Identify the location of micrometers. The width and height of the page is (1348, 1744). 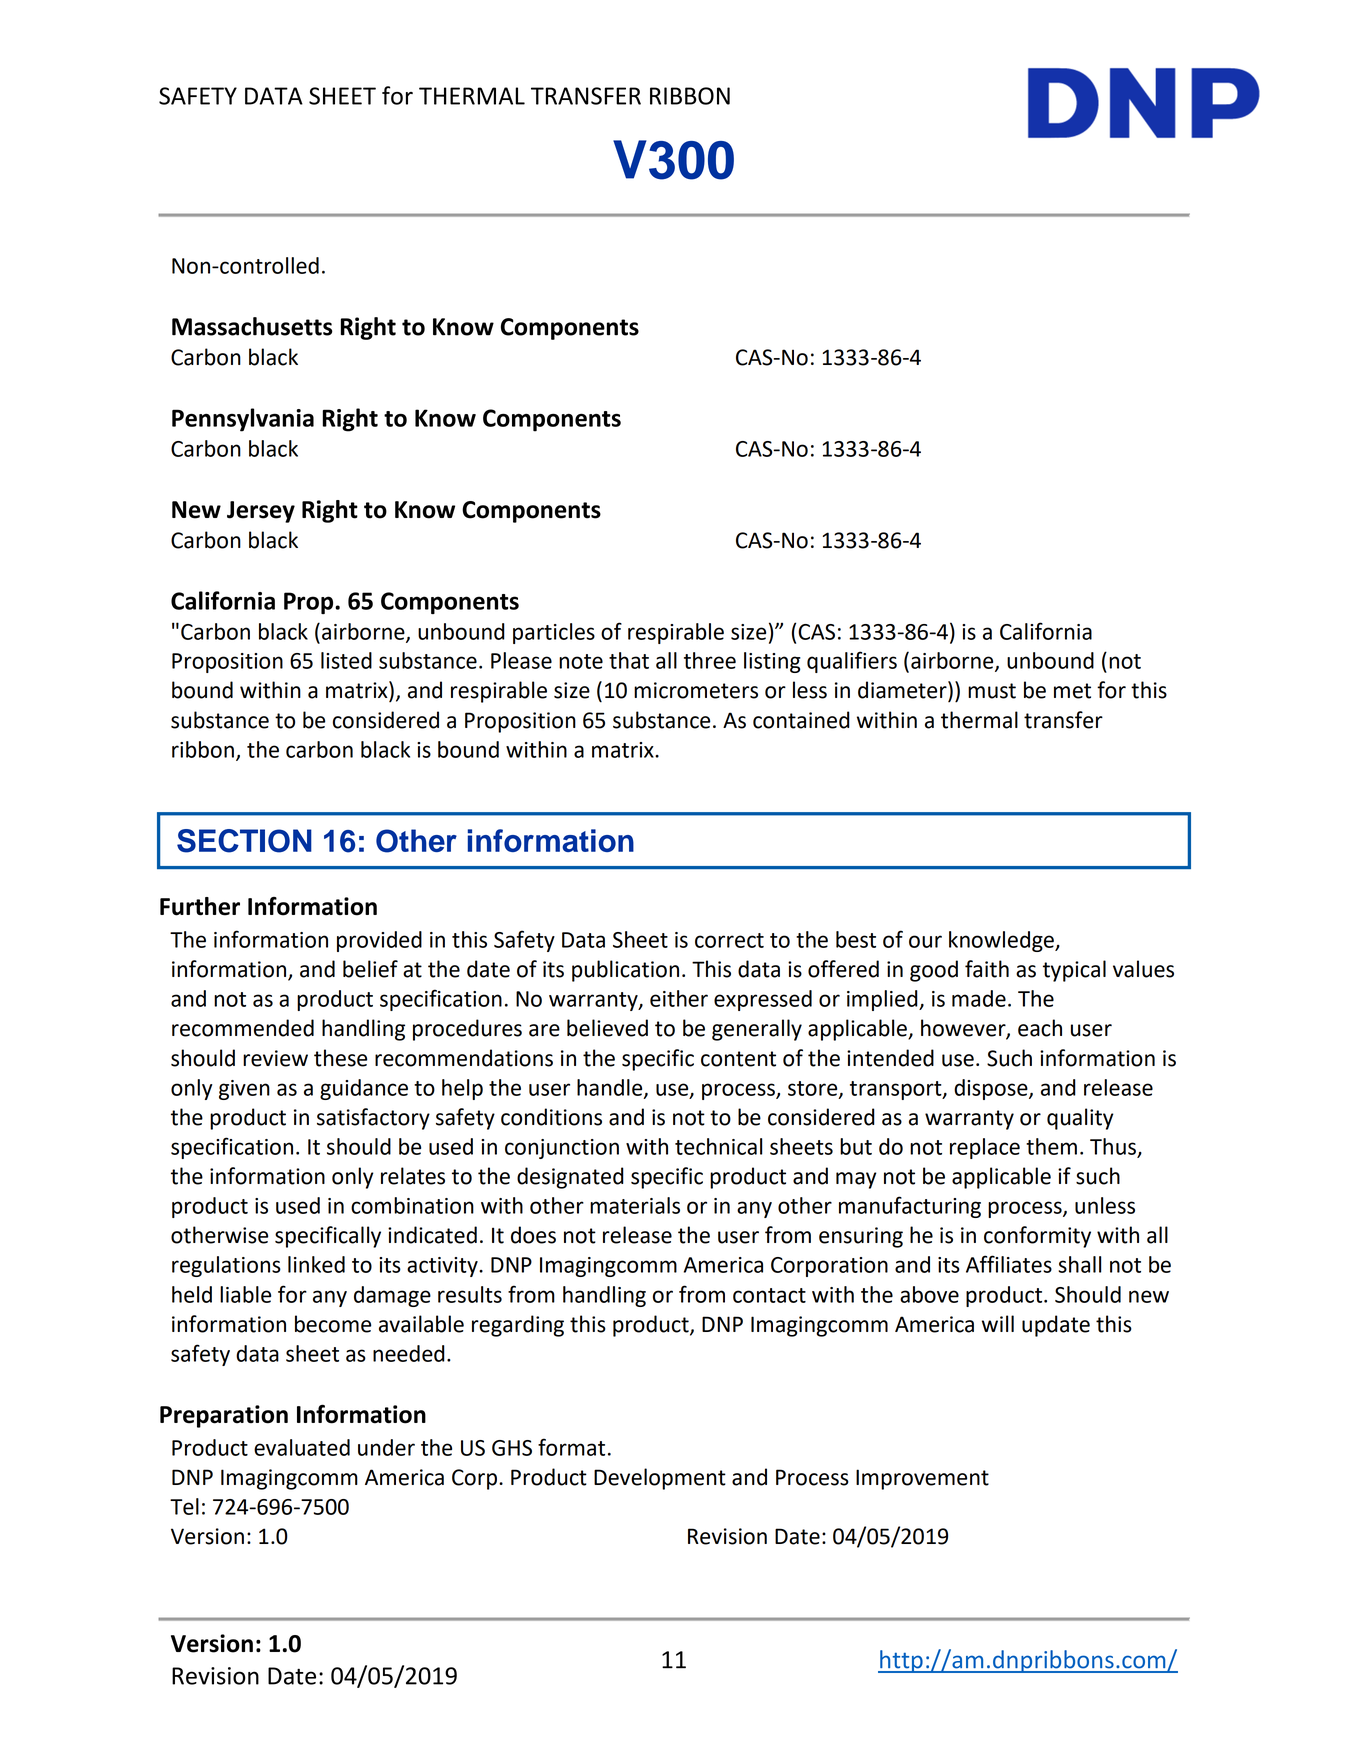
(696, 690).
